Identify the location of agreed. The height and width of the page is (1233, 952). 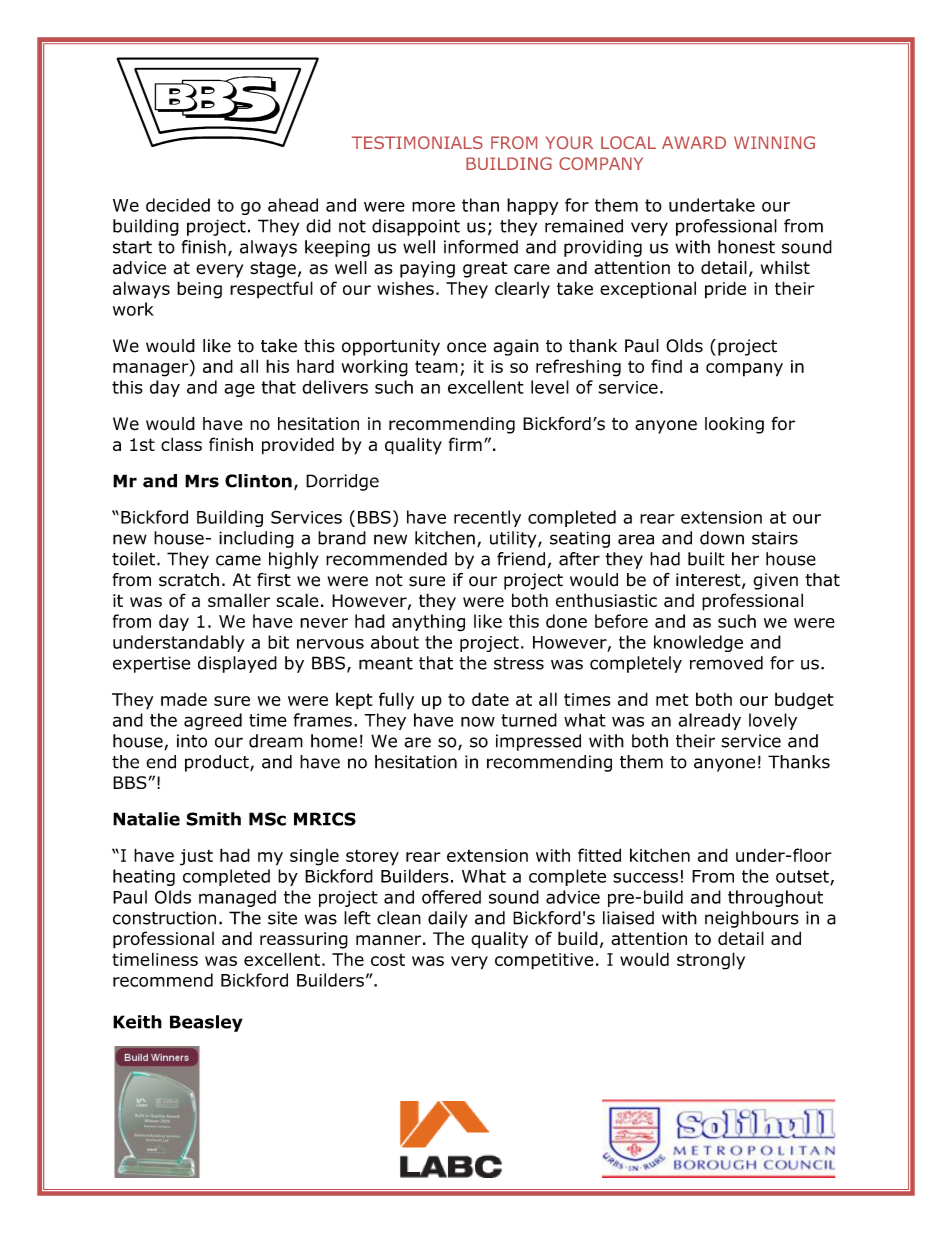
(213, 721).
